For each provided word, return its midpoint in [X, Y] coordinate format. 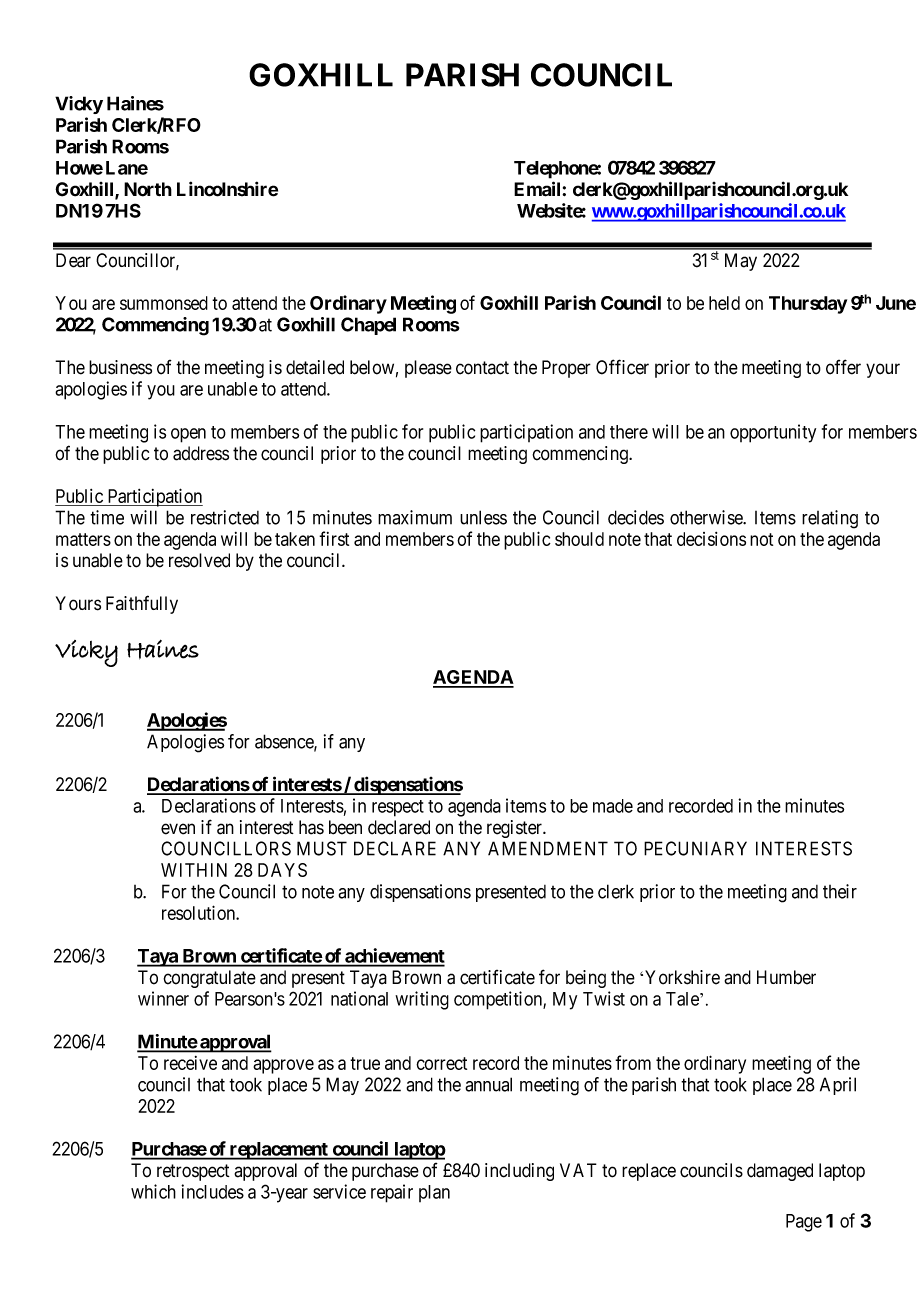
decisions [711, 539]
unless [483, 517]
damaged [780, 1172]
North [148, 189]
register [516, 829]
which [153, 1191]
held [724, 303]
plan [434, 1193]
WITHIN [194, 870]
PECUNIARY [695, 848]
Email [538, 189]
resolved [199, 560]
